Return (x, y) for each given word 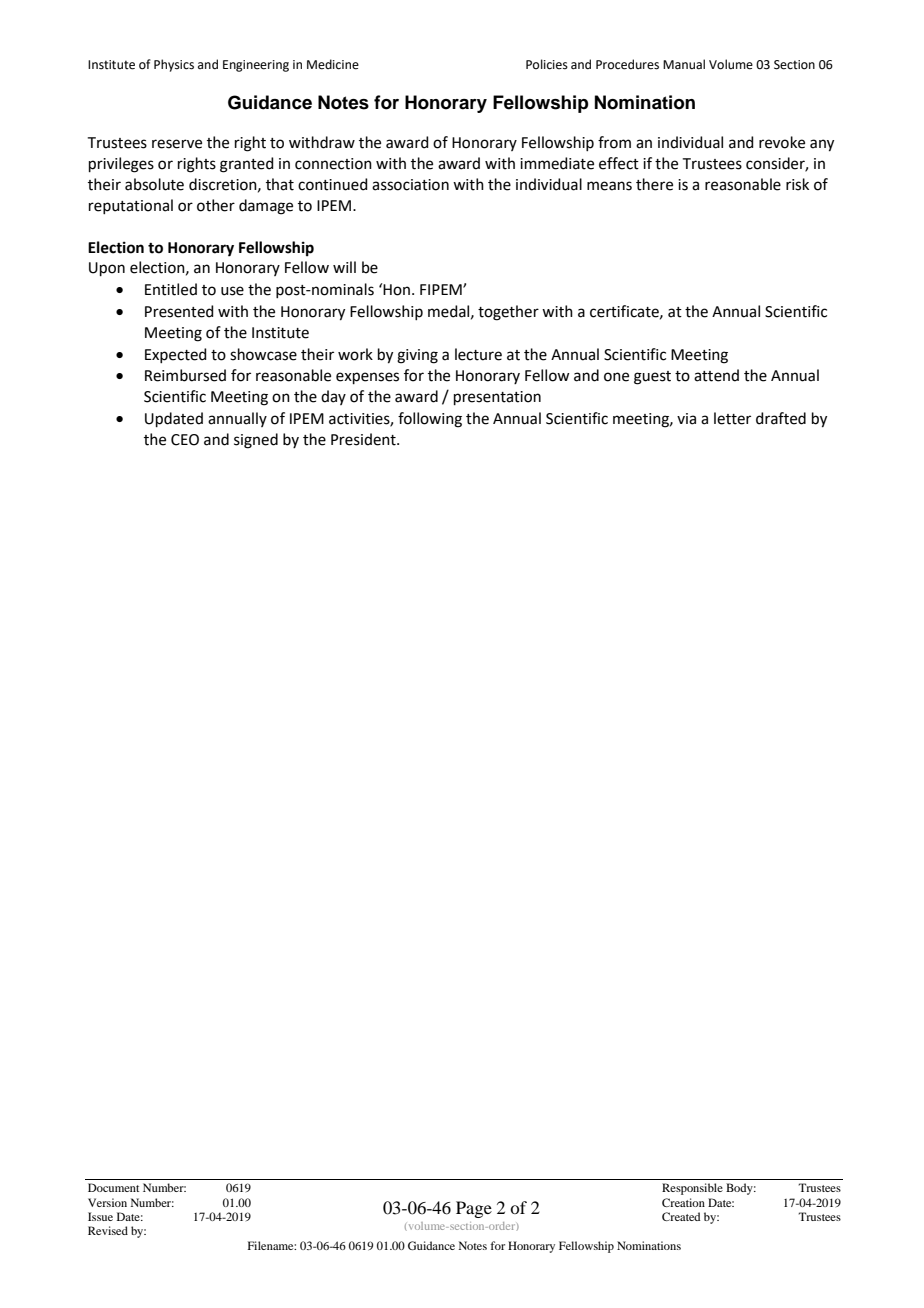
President (364, 439)
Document (113, 1187)
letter (732, 418)
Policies (547, 64)
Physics (174, 65)
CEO (185, 440)
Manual (684, 64)
